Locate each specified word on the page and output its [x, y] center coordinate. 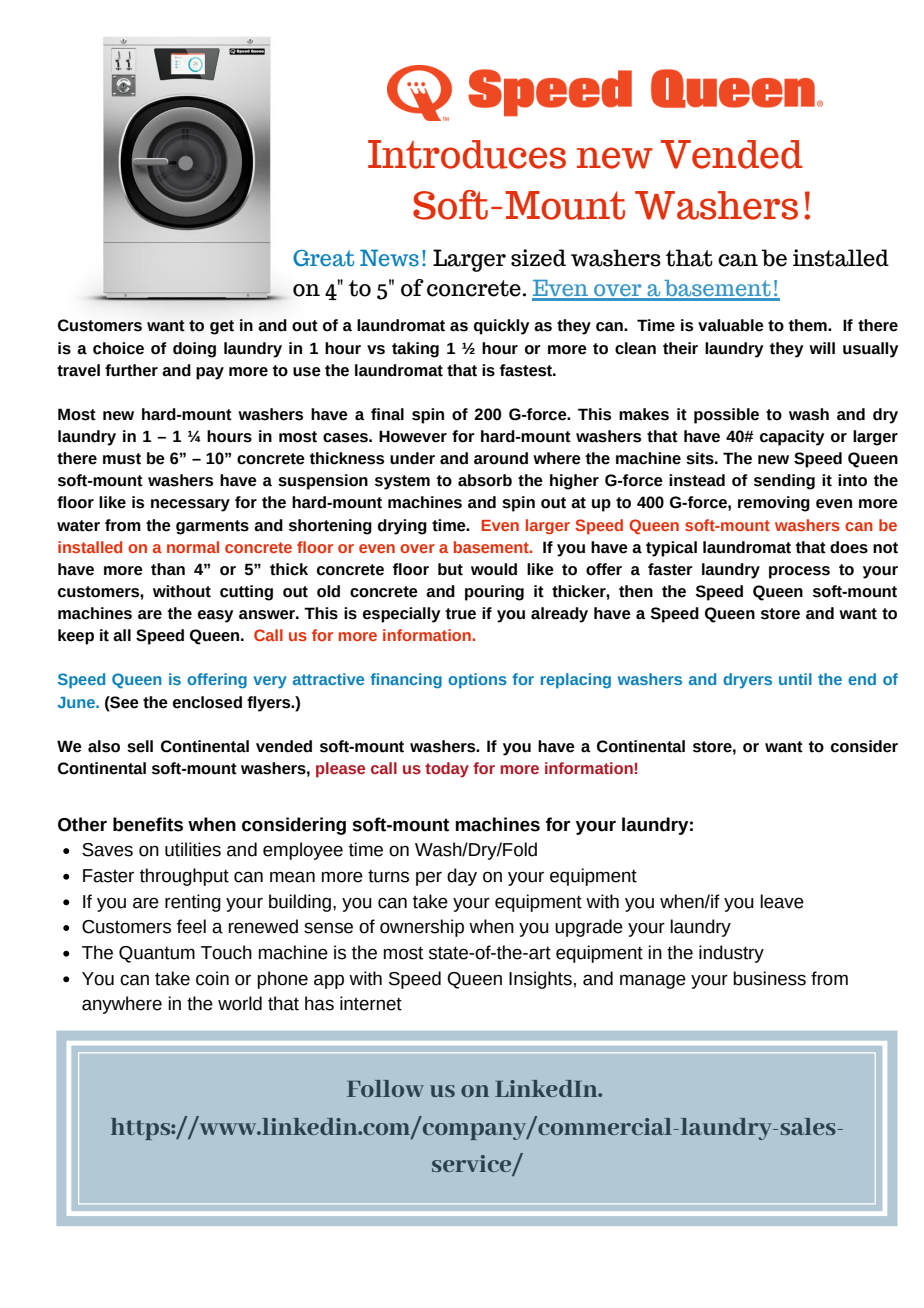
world [240, 1003]
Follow [385, 1088]
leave [782, 901]
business [769, 978]
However [413, 436]
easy [215, 616]
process [799, 572]
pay [210, 373]
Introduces [467, 154]
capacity [792, 438]
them [808, 325]
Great [323, 258]
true [460, 614]
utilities [193, 849]
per [429, 878]
